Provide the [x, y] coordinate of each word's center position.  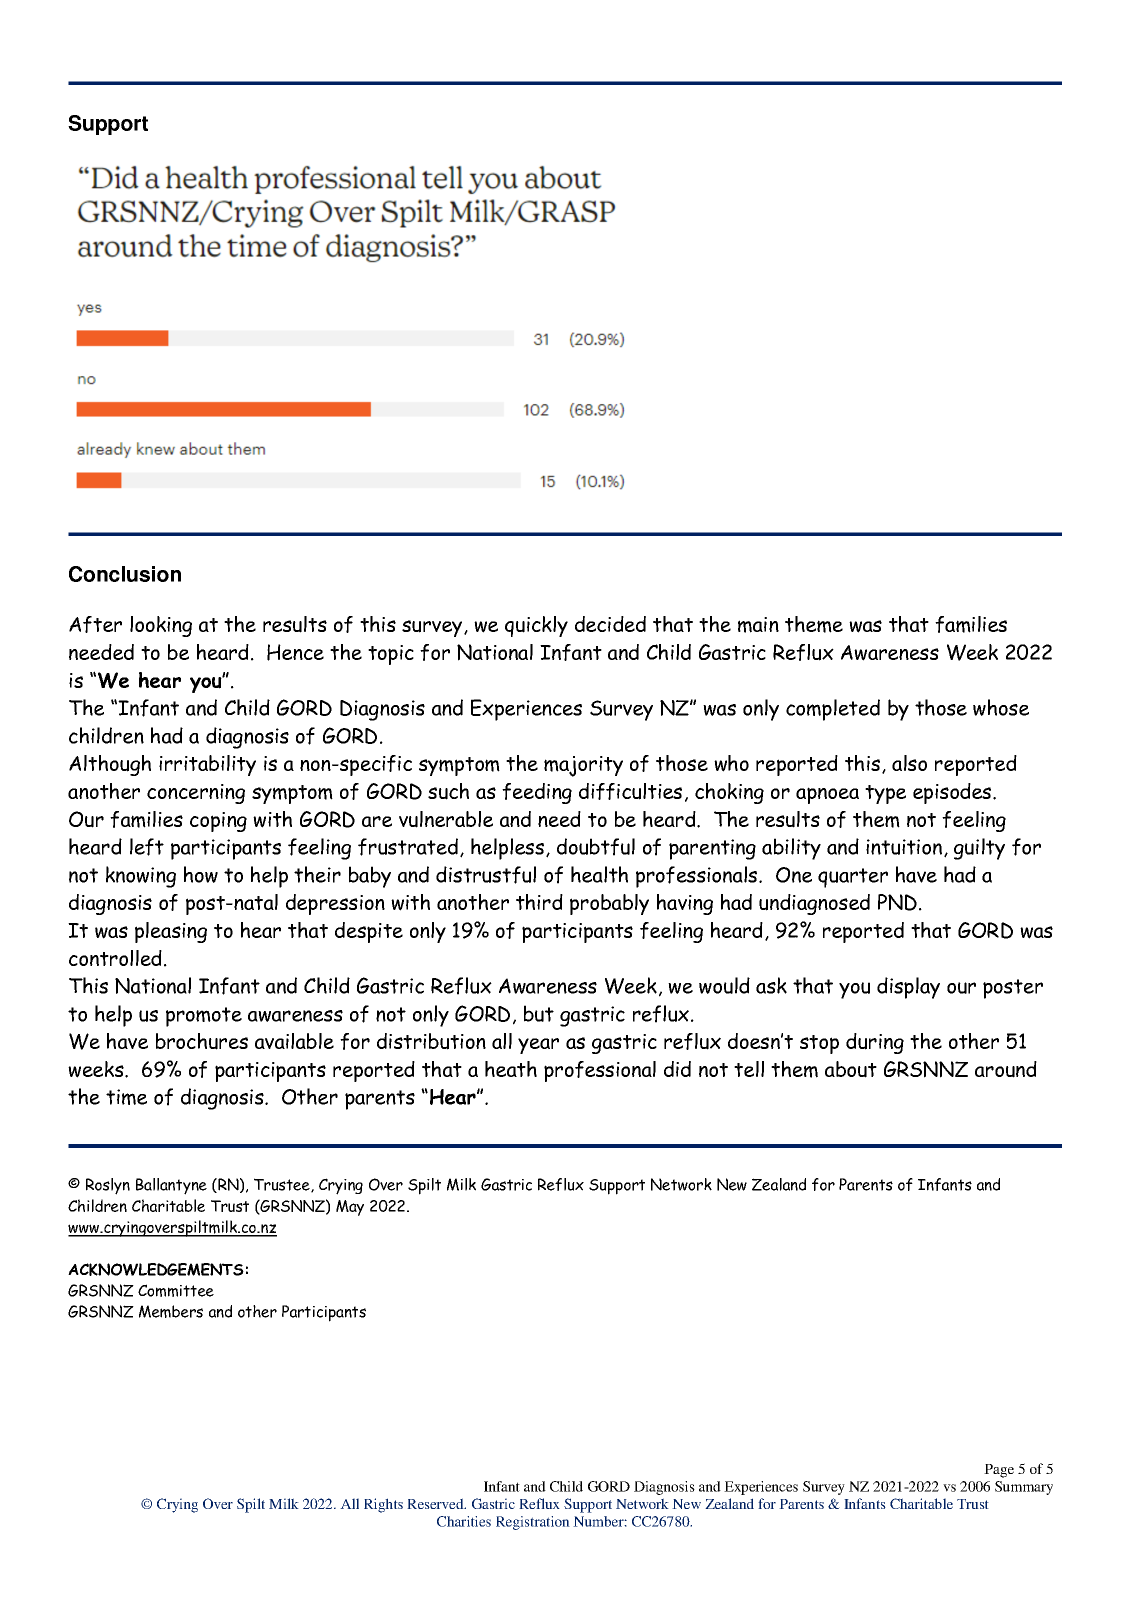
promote [204, 1017]
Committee [176, 1290]
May [350, 1208]
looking [161, 626]
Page [999, 1471]
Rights [383, 1505]
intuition [904, 847]
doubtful [596, 847]
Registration [533, 1523]
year [538, 1046]
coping [218, 822]
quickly [536, 626]
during [875, 1043]
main [758, 625]
